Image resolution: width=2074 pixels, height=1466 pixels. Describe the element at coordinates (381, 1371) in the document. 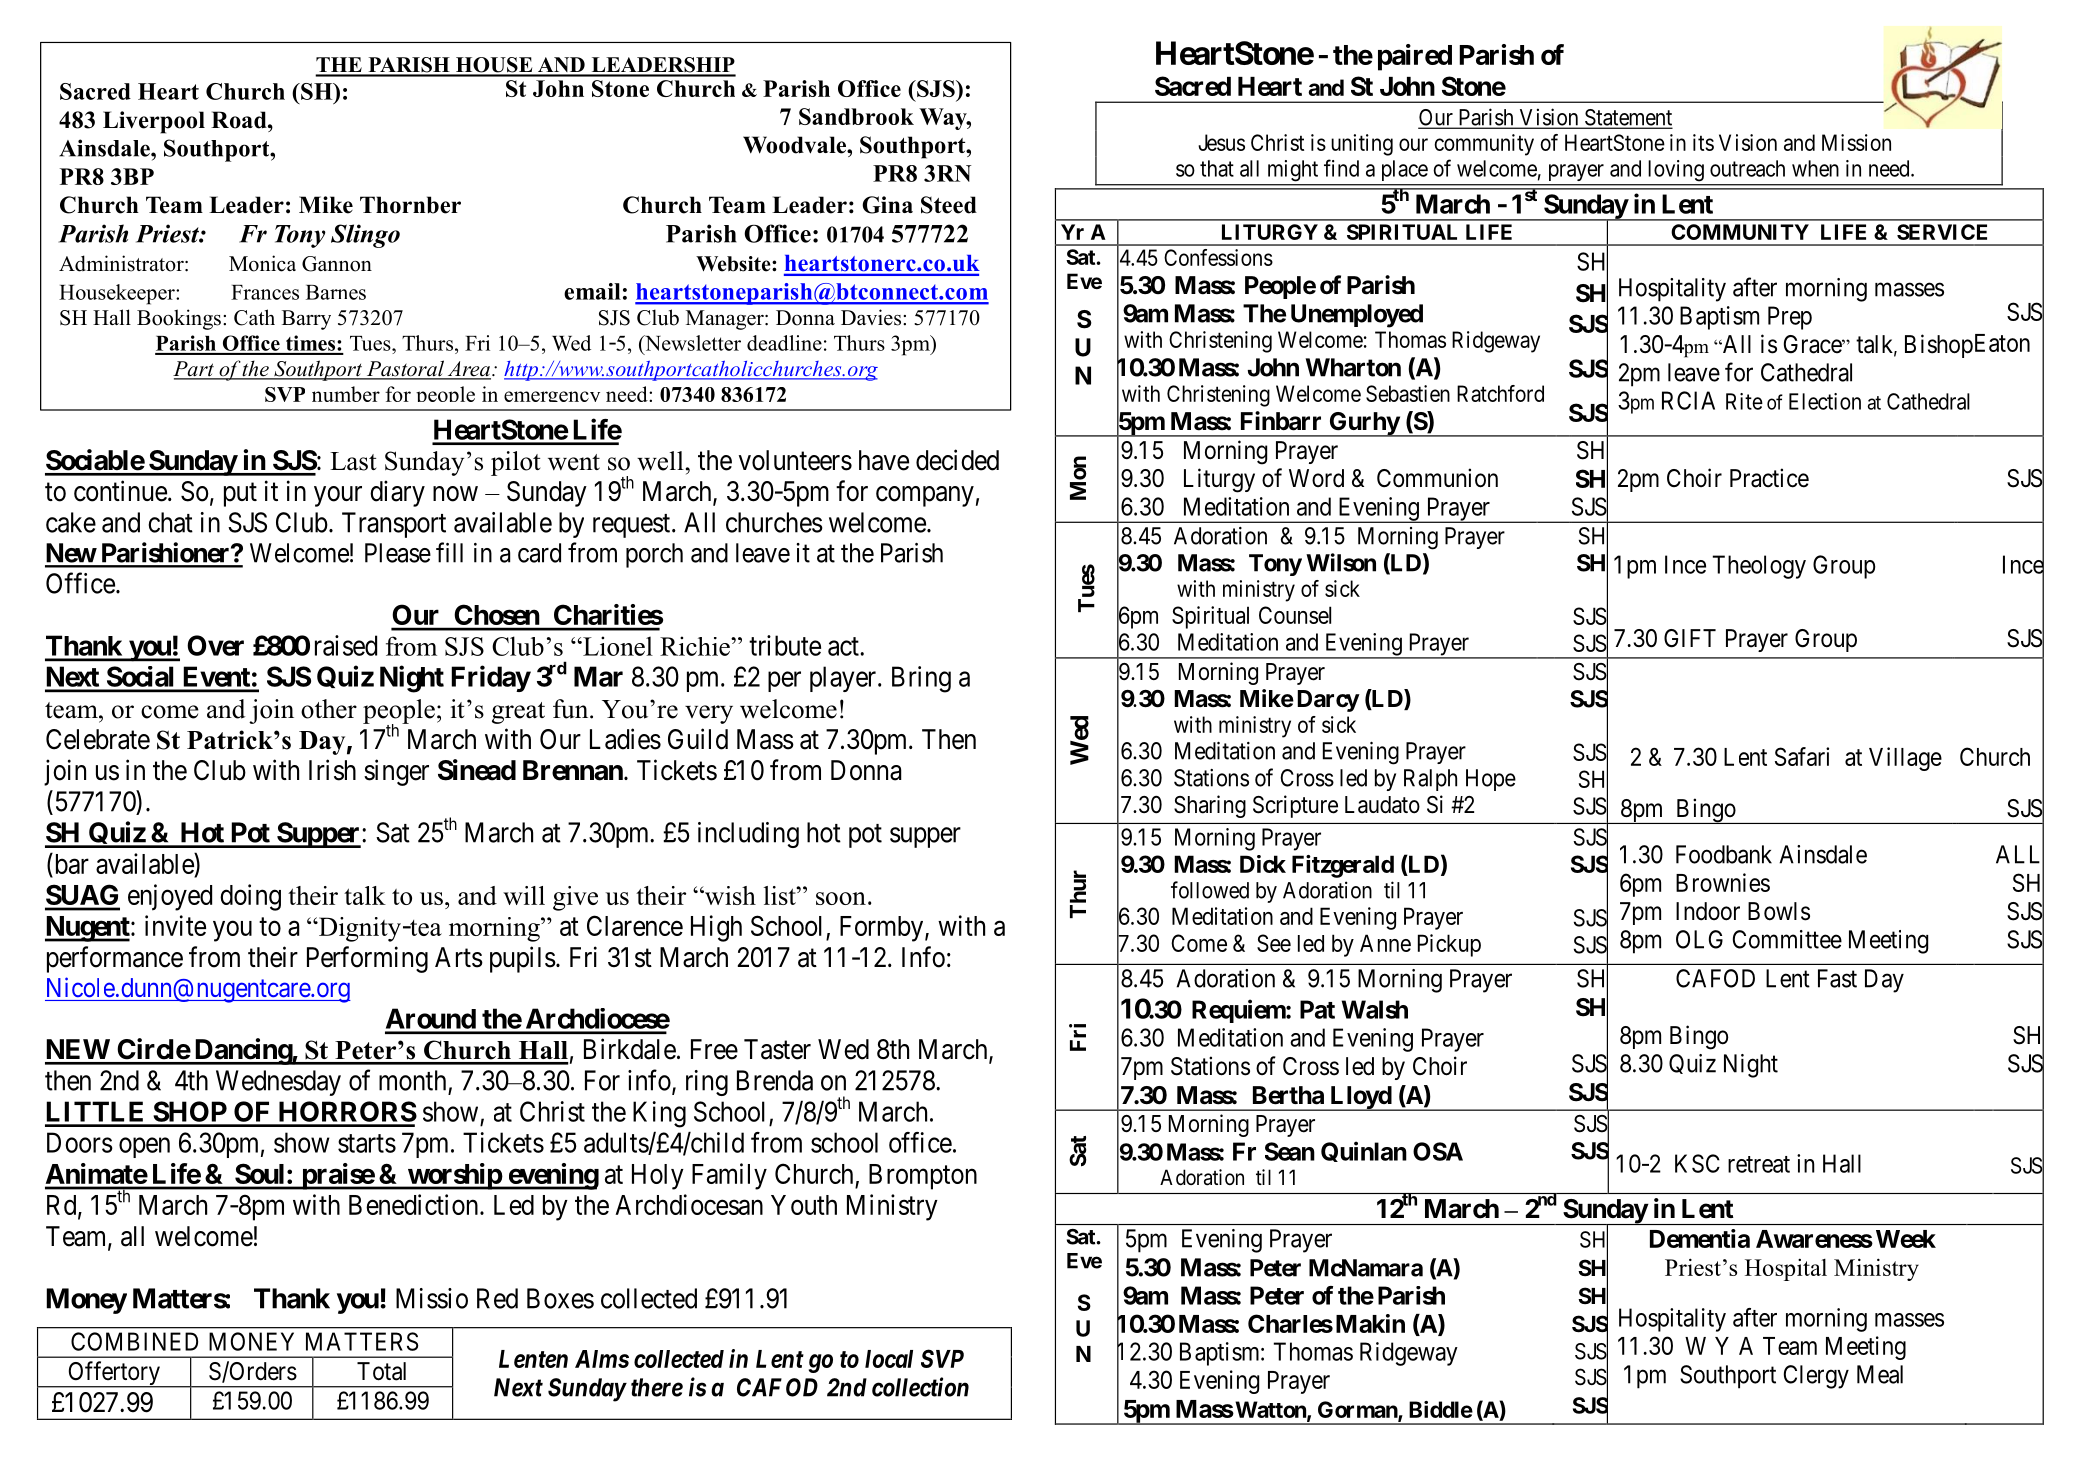

I see `Total` at that location.
